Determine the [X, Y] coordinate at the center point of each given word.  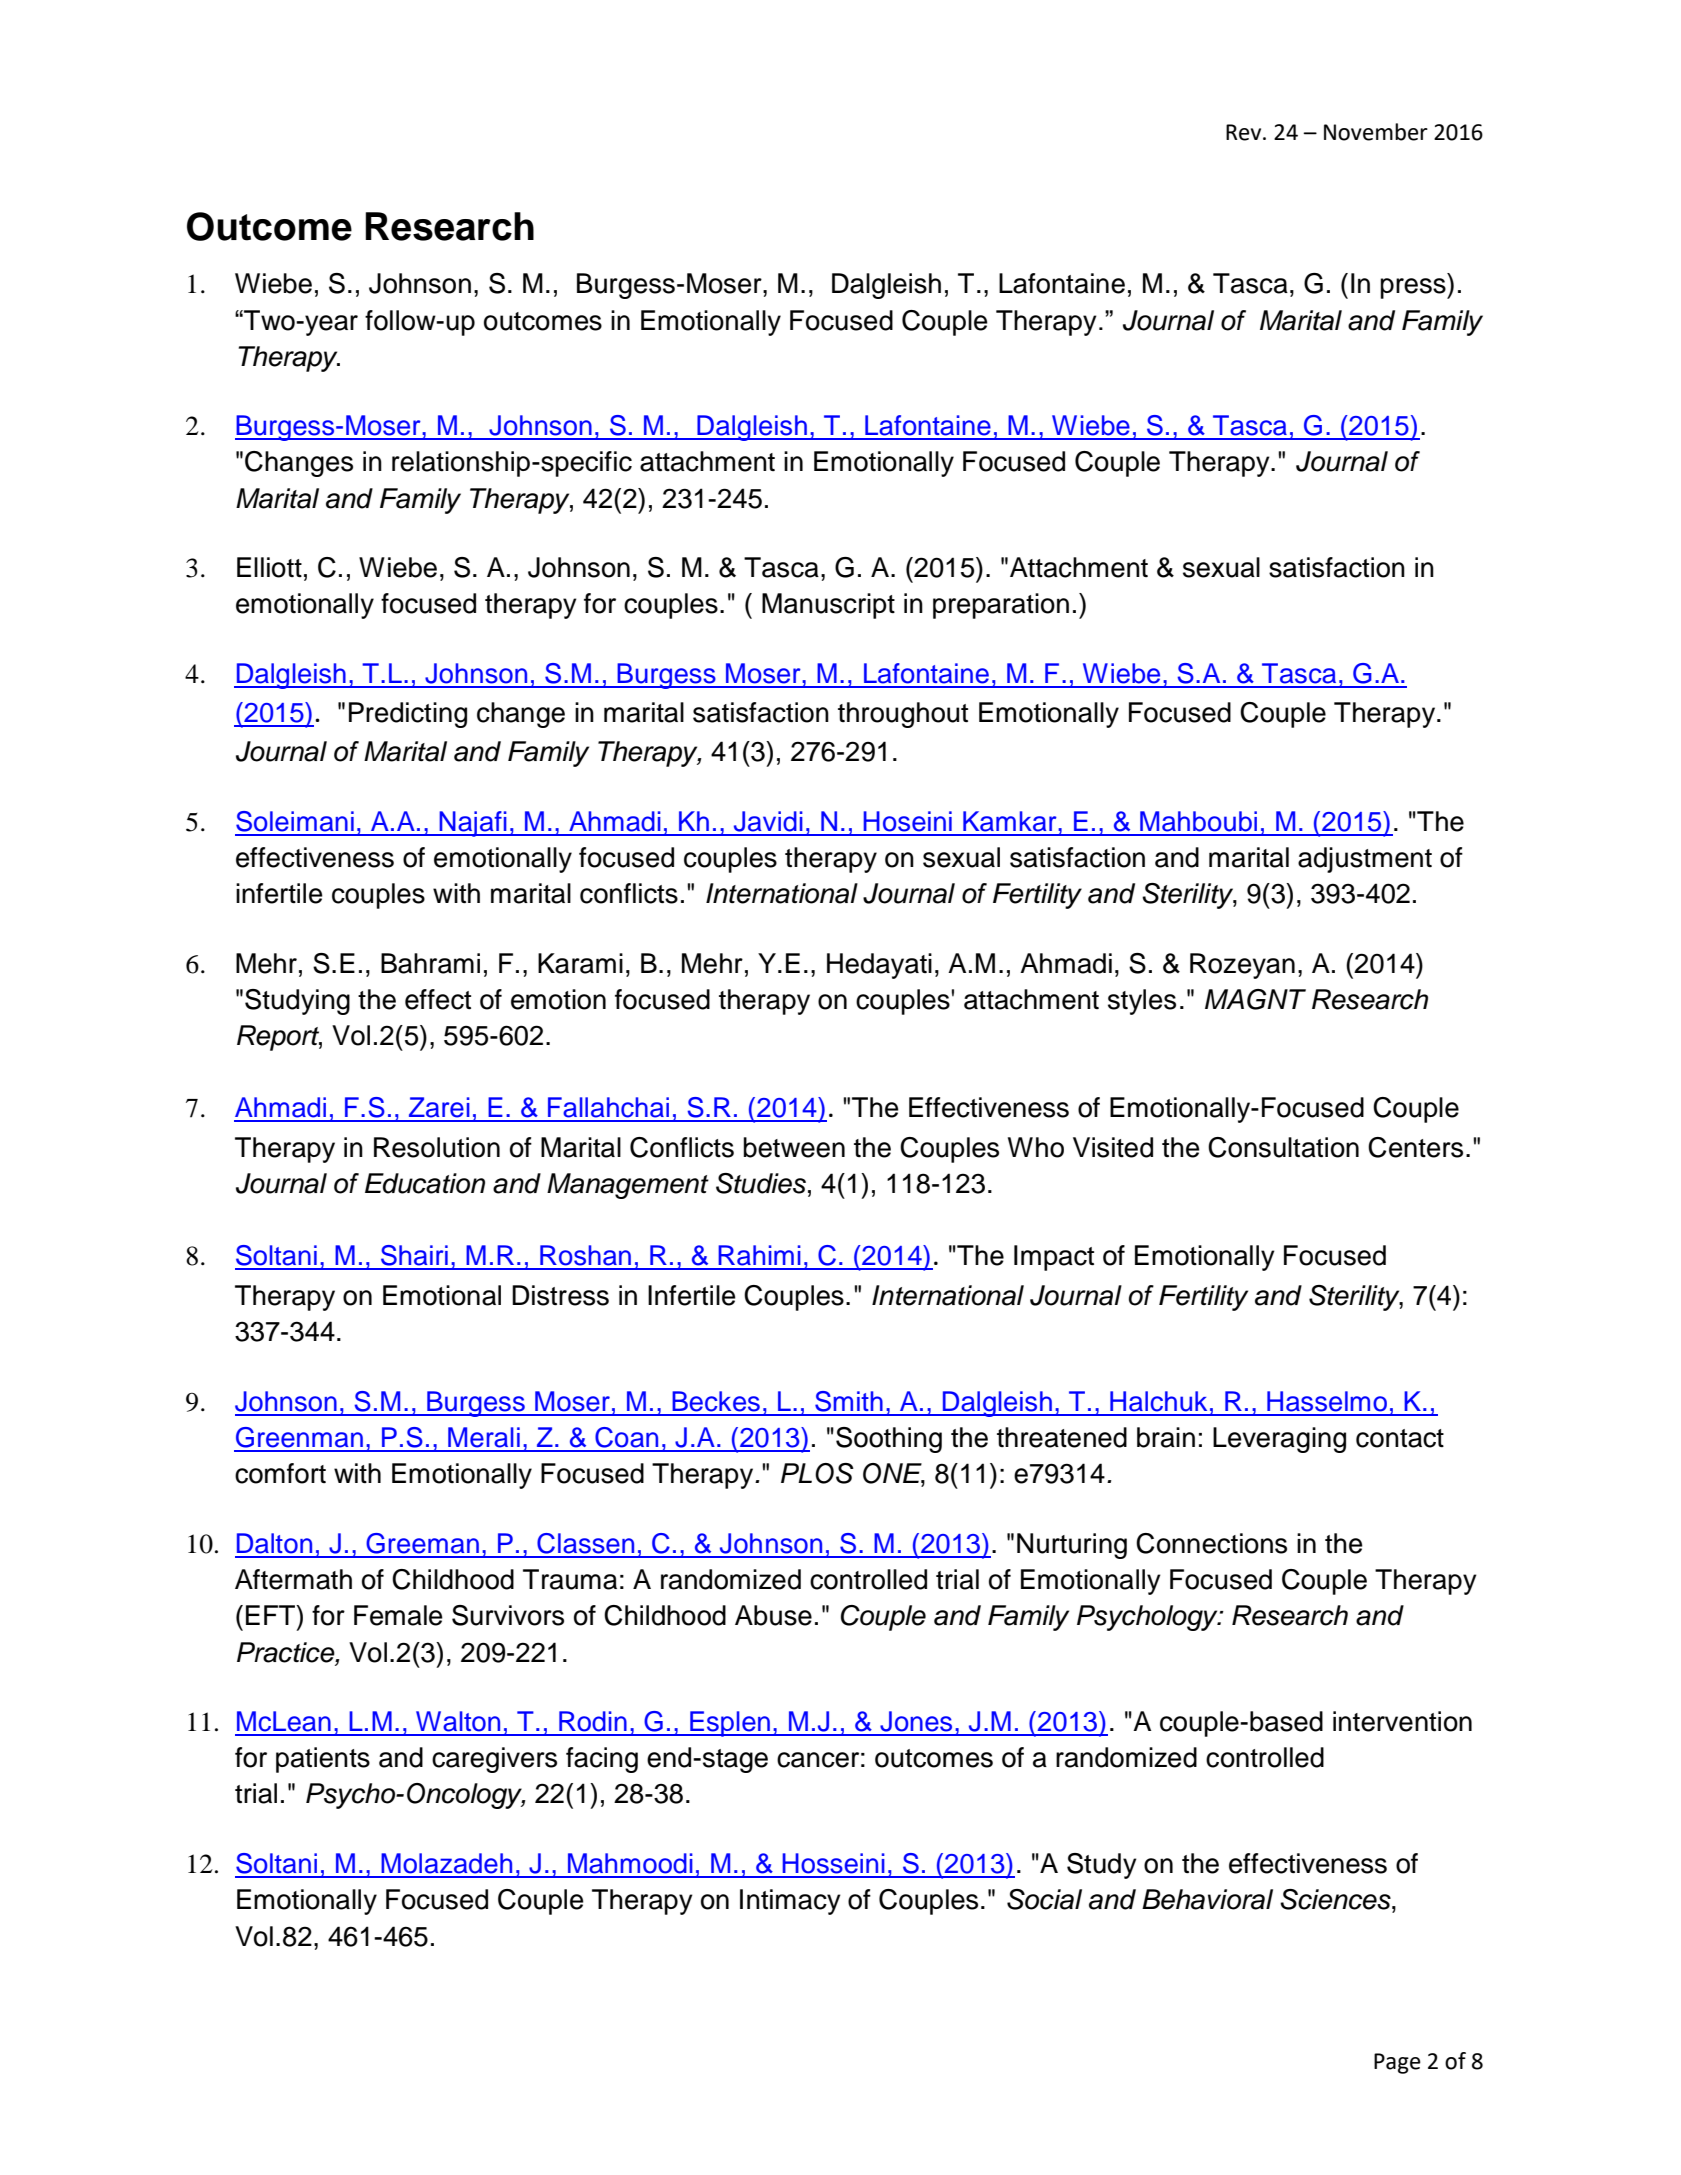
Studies [761, 1183]
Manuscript [828, 606]
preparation [1001, 606]
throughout [903, 715]
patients [323, 1760]
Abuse [773, 1615]
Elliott [269, 567]
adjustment [1365, 860]
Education [425, 1183]
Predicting [408, 715]
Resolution [437, 1147]
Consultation [1283, 1147]
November [1376, 132]
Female [398, 1615]
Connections [1211, 1543]
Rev [1245, 132]
